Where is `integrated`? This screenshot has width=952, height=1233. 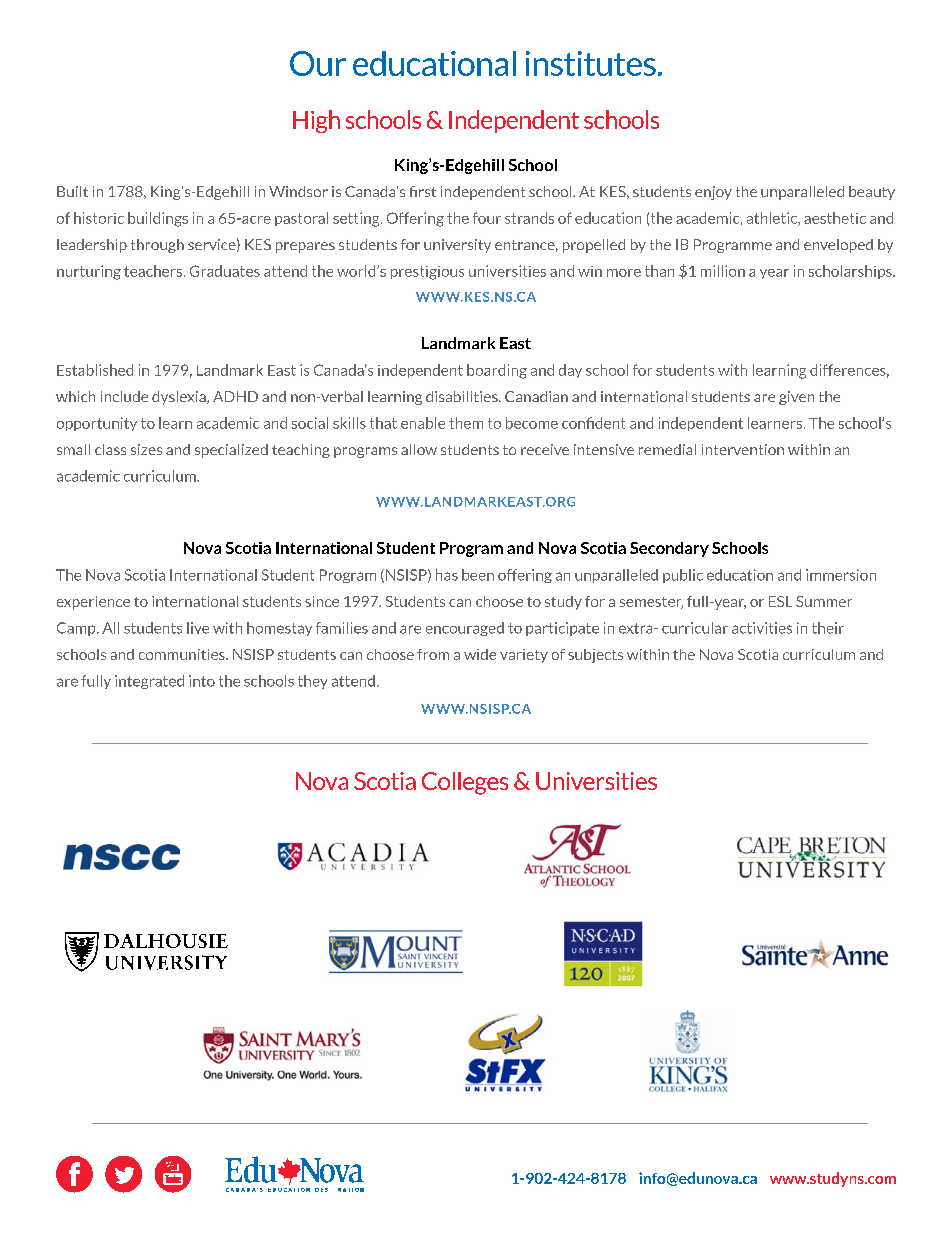 integrated is located at coordinates (149, 682).
